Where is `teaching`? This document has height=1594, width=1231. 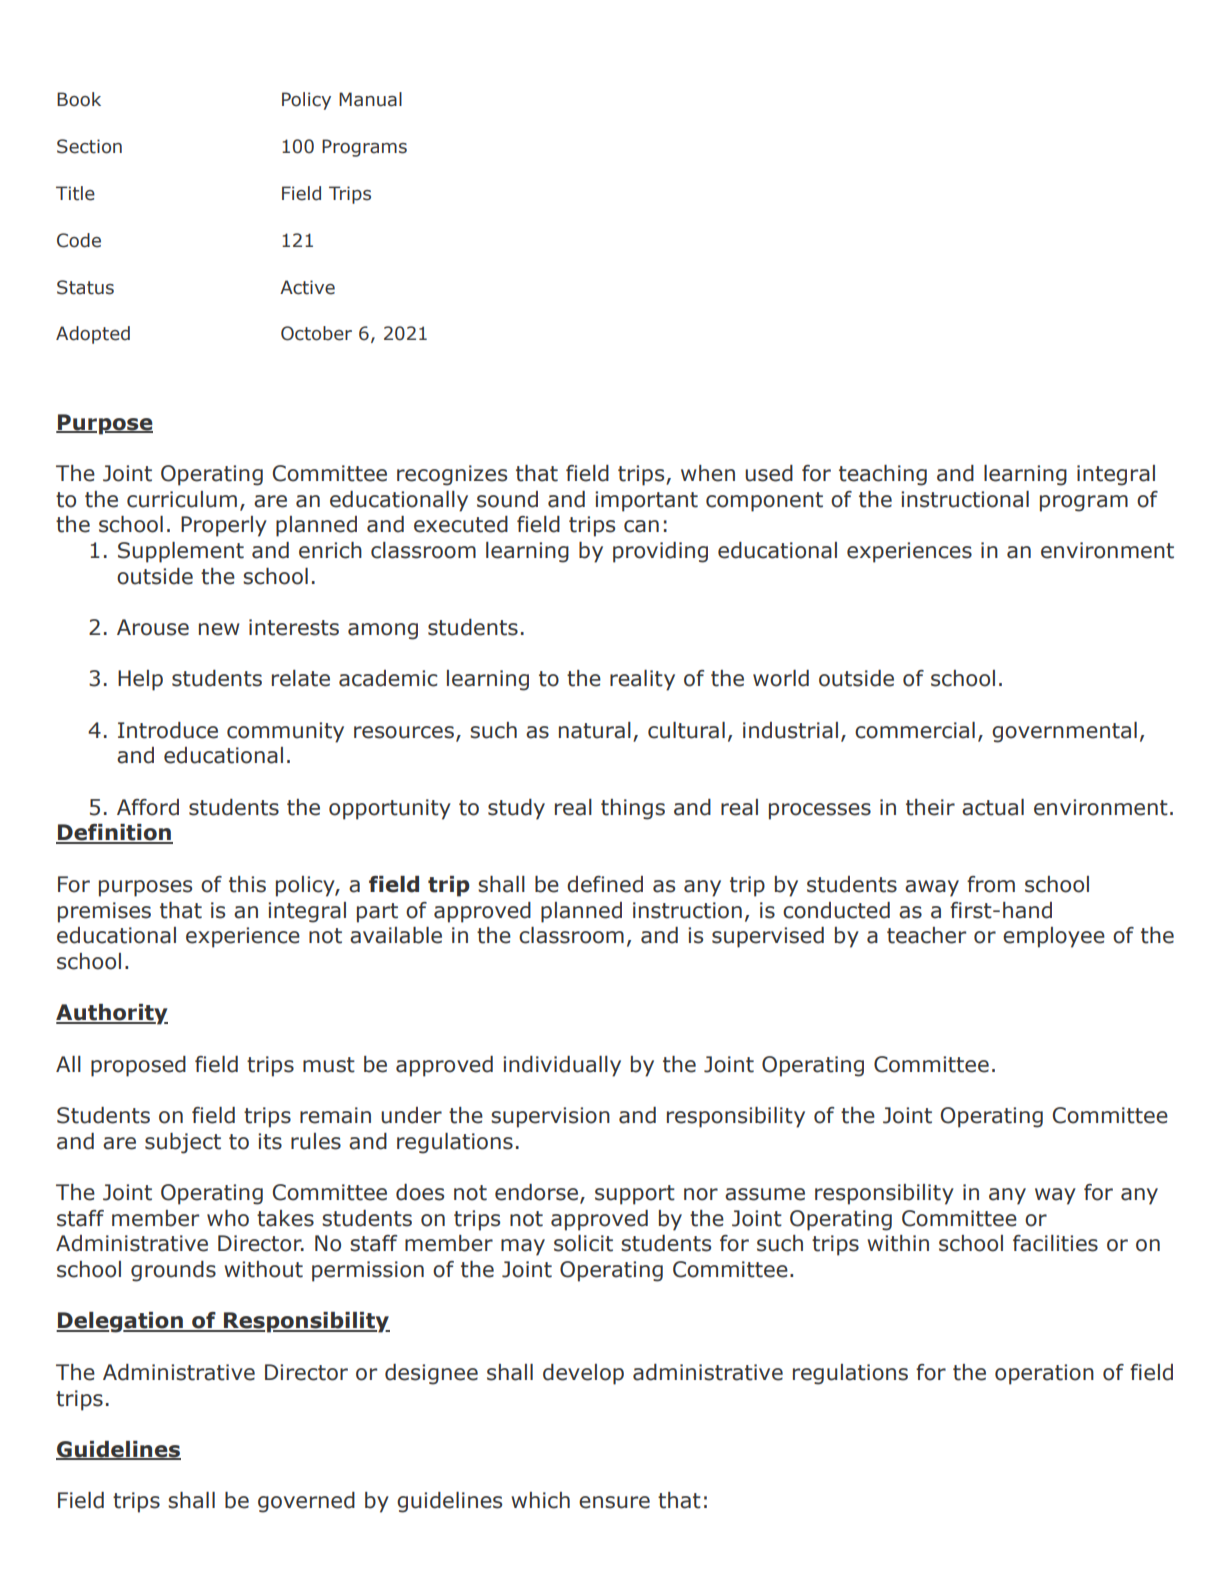
teaching is located at coordinates (883, 475).
